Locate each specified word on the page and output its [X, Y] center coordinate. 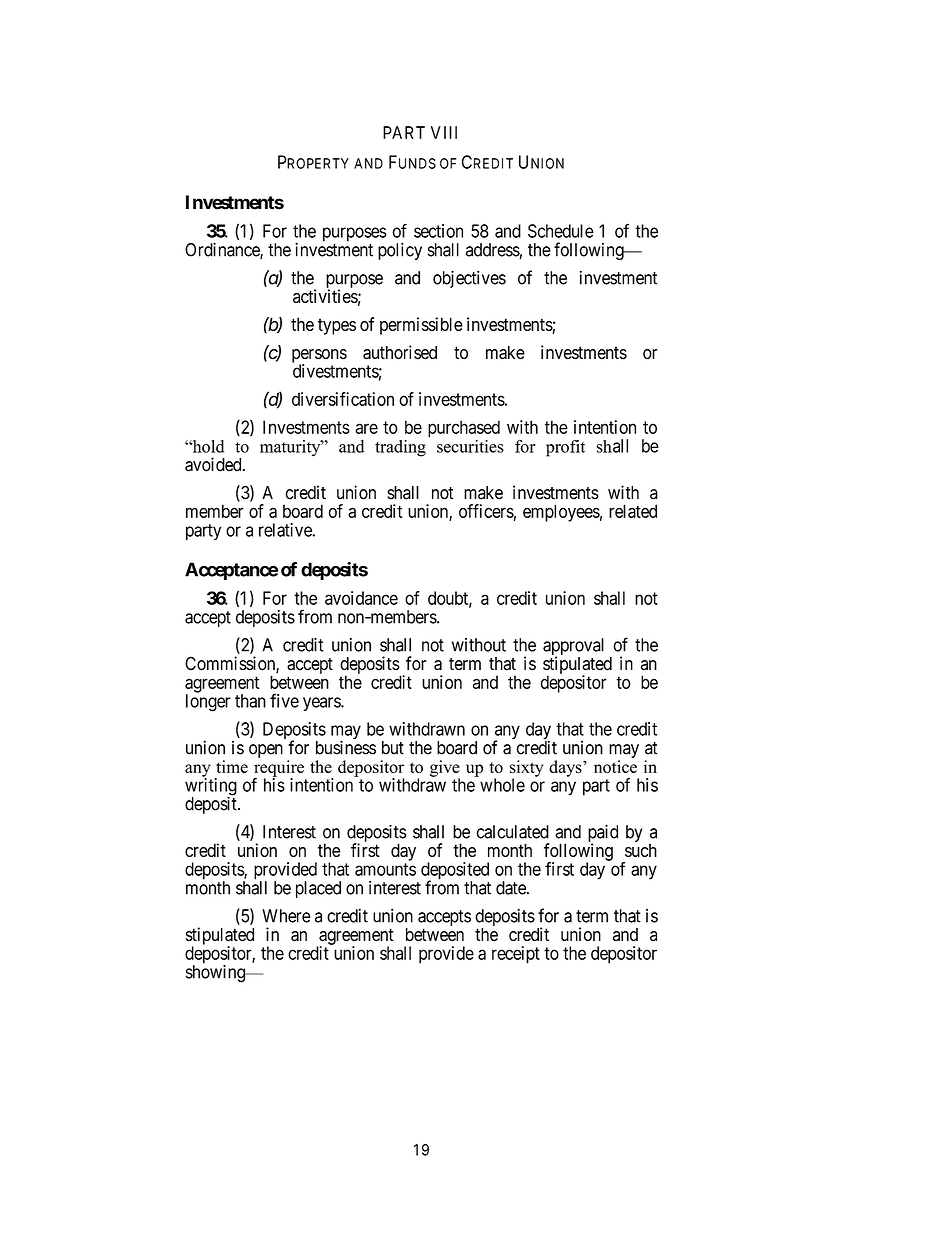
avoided [214, 464]
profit [565, 448]
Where [286, 916]
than [250, 701]
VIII [444, 132]
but [393, 748]
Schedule [561, 231]
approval [573, 648]
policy [400, 251]
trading [400, 448]
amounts [385, 869]
